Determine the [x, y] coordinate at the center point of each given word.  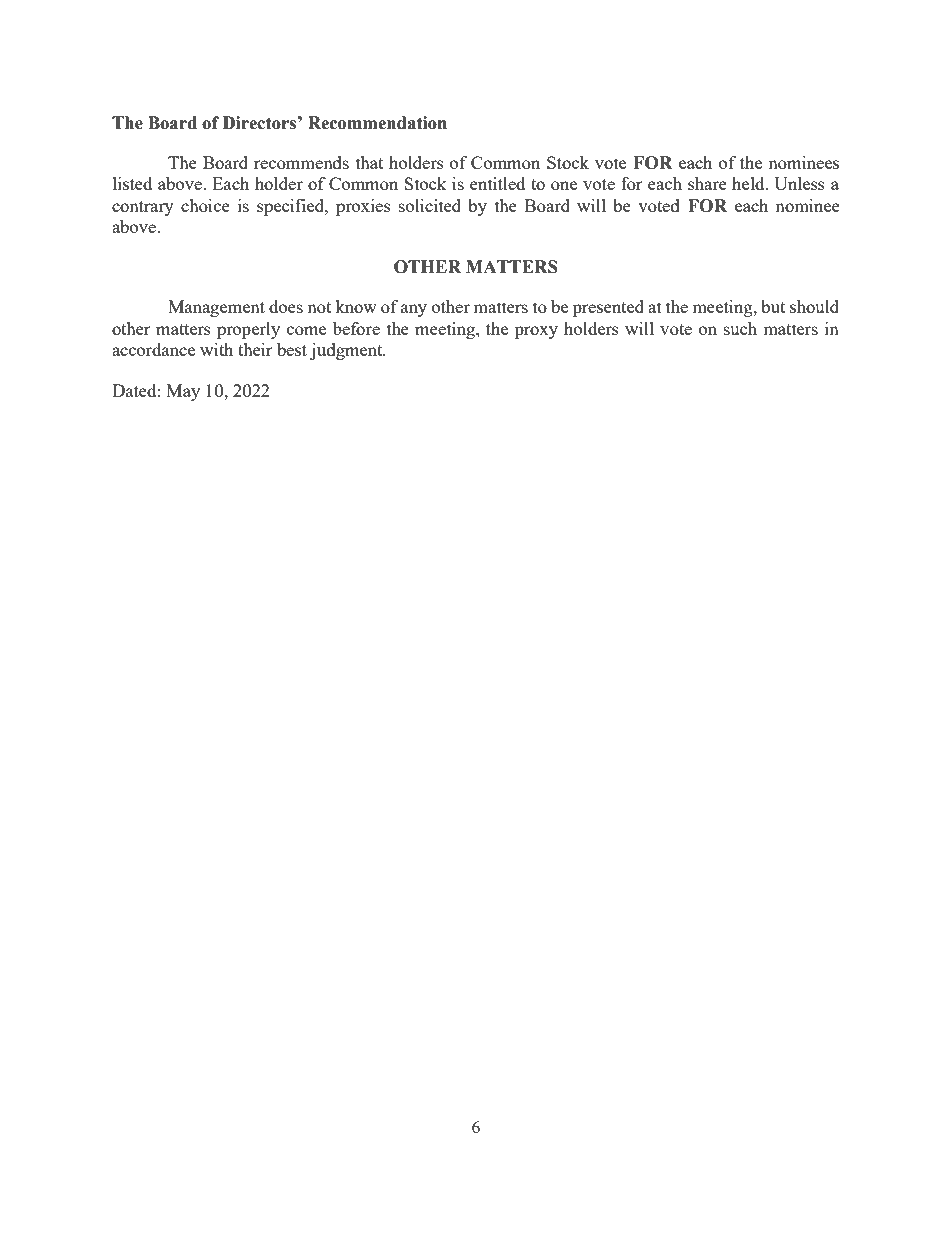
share [707, 183]
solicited [430, 205]
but [773, 306]
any [414, 310]
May [183, 392]
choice [205, 205]
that [369, 162]
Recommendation [377, 123]
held [749, 183]
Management [216, 308]
